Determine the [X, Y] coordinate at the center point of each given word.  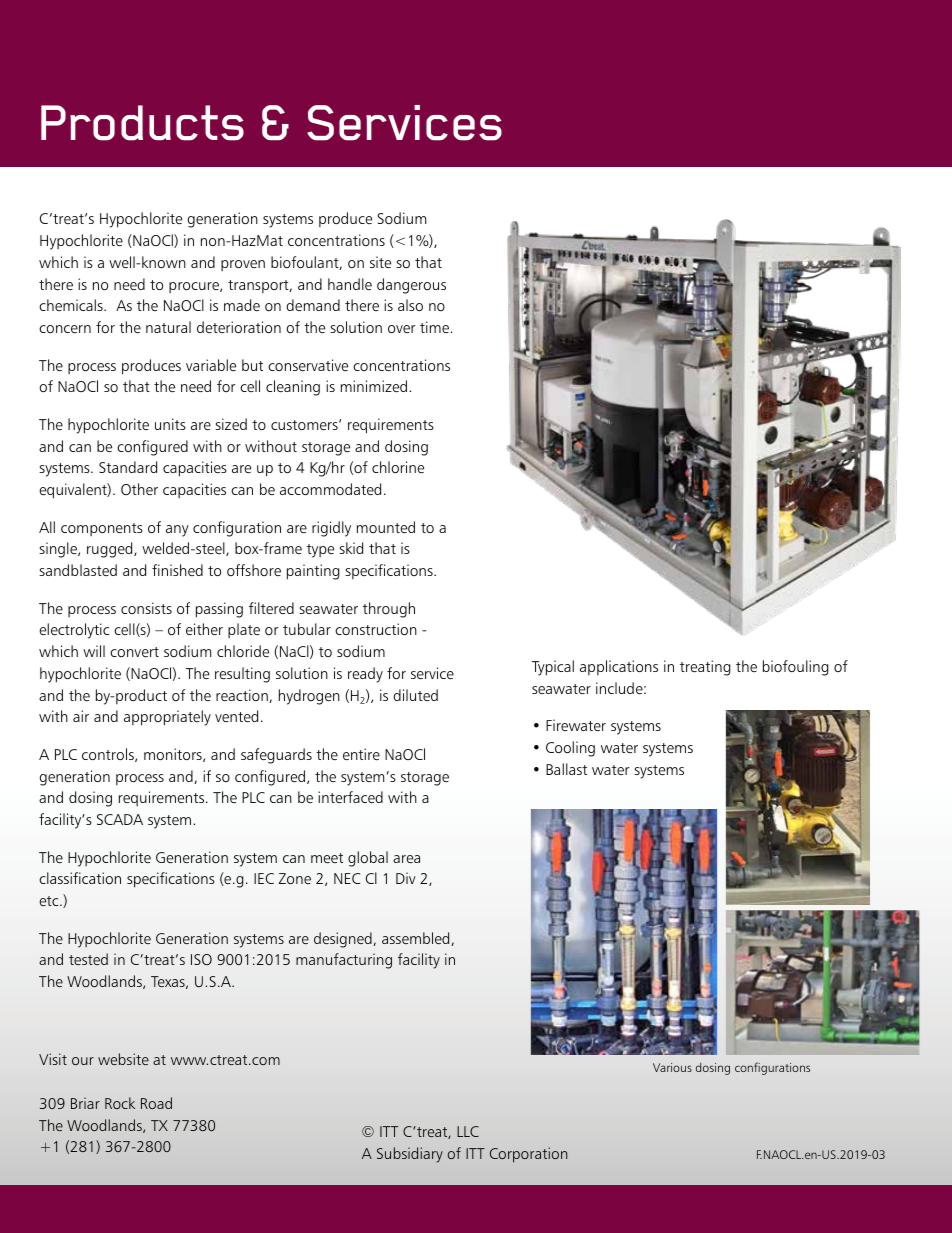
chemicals [72, 305]
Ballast [566, 769]
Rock [120, 1103]
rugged [111, 550]
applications [619, 667]
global [368, 859]
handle [350, 284]
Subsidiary [410, 1155]
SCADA [120, 819]
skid [351, 548]
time [435, 327]
